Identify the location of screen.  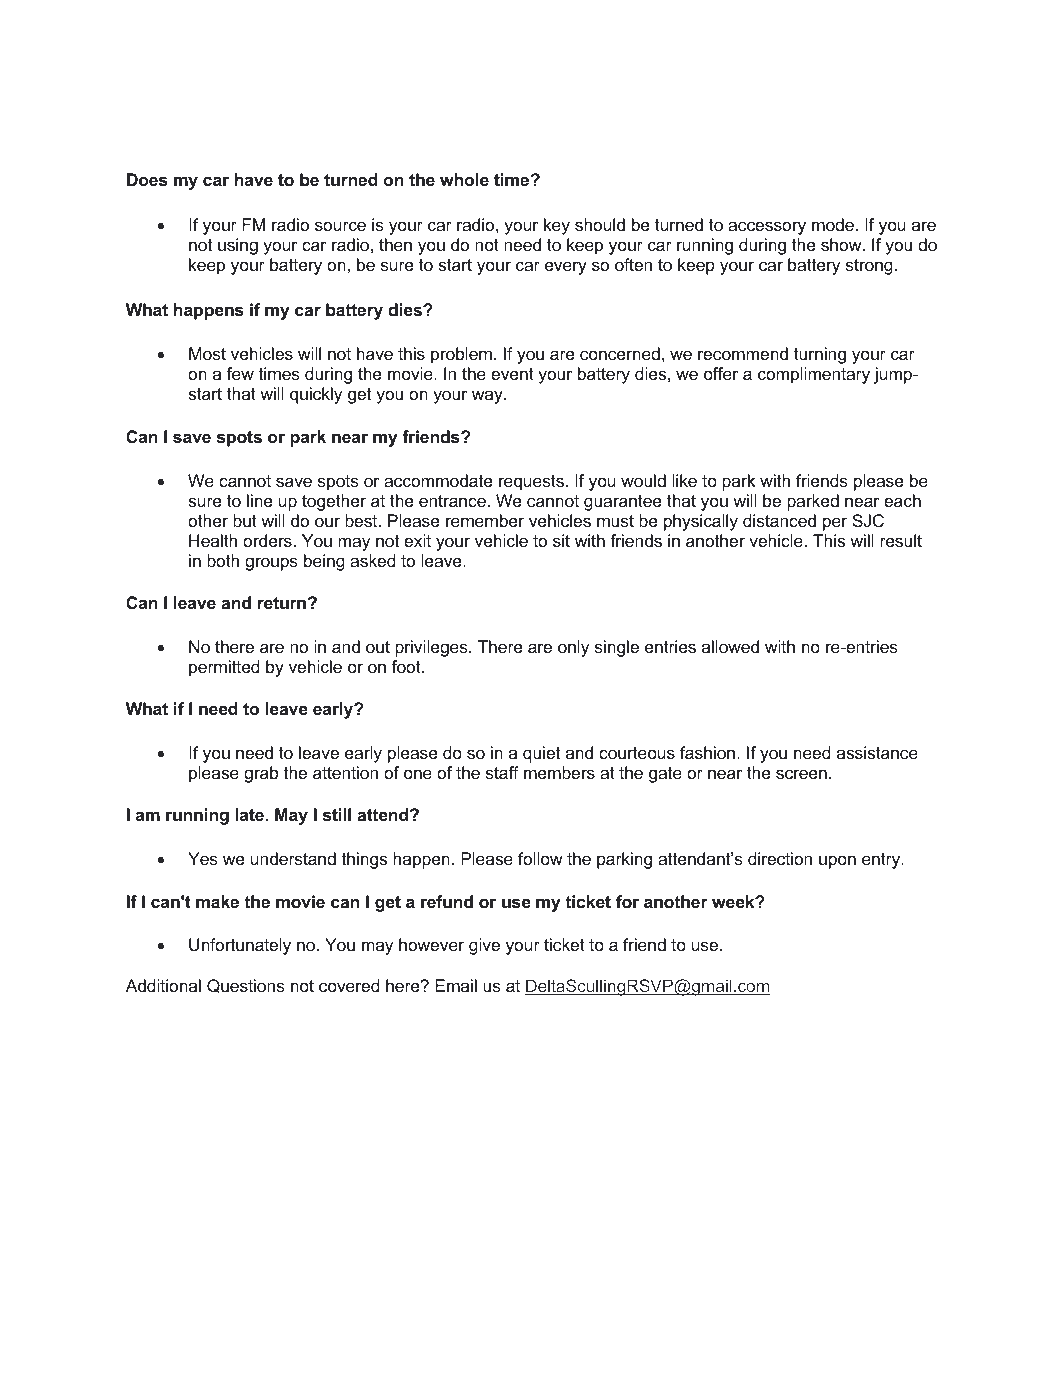
(801, 774).
